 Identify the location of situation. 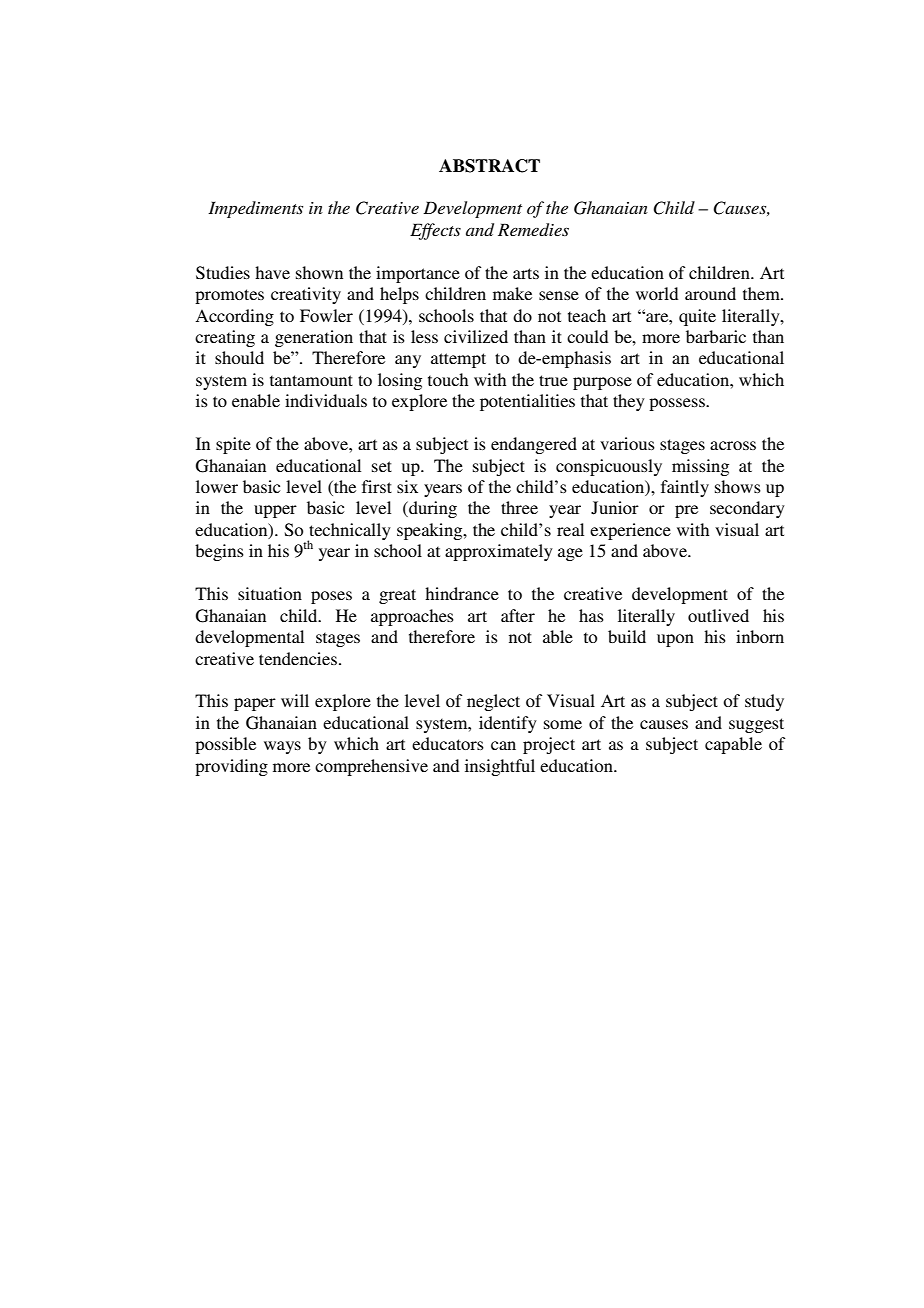
(270, 593).
